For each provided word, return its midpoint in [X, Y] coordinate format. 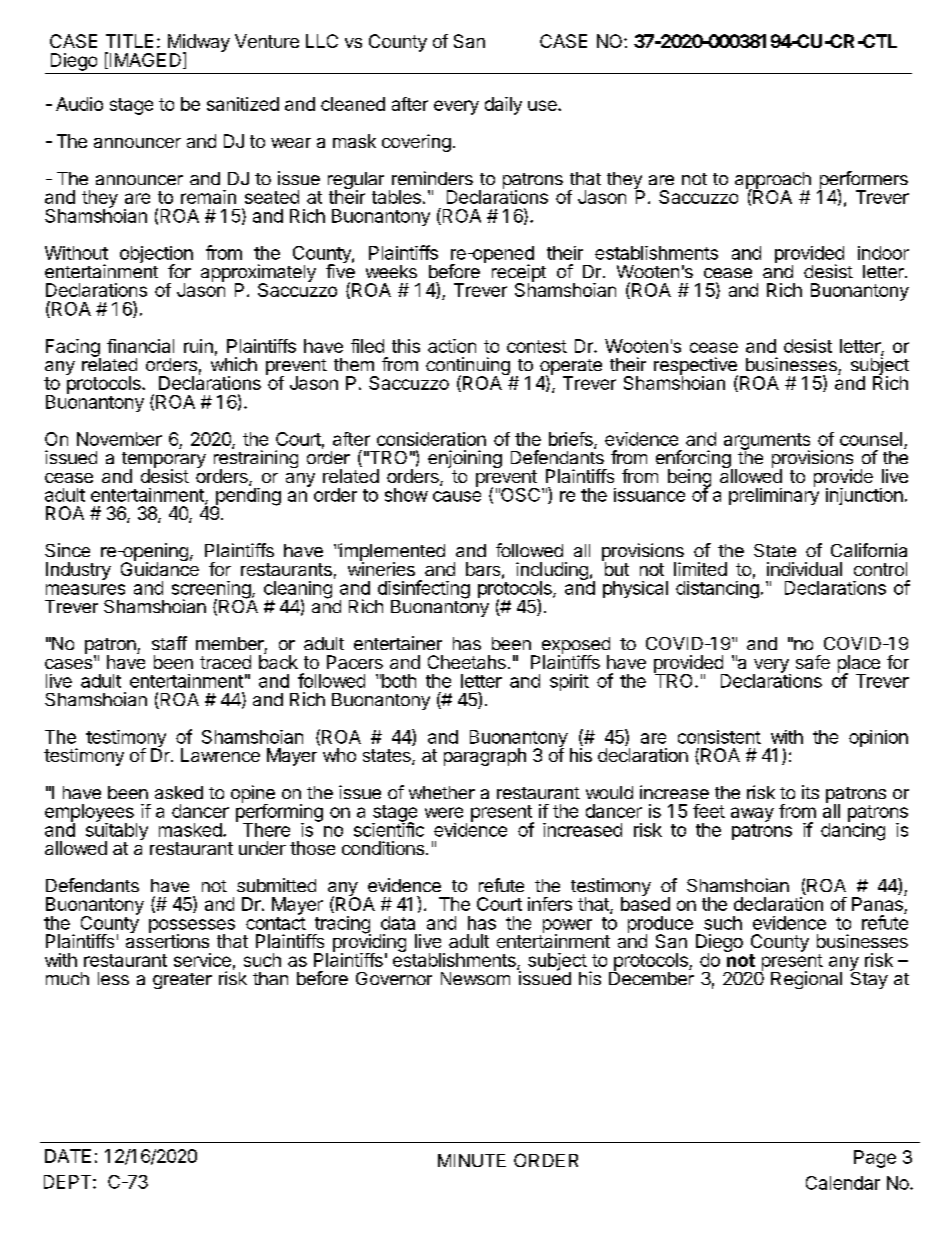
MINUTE [472, 1160]
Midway [197, 44]
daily [503, 106]
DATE [68, 1156]
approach [773, 181]
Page [875, 1159]
